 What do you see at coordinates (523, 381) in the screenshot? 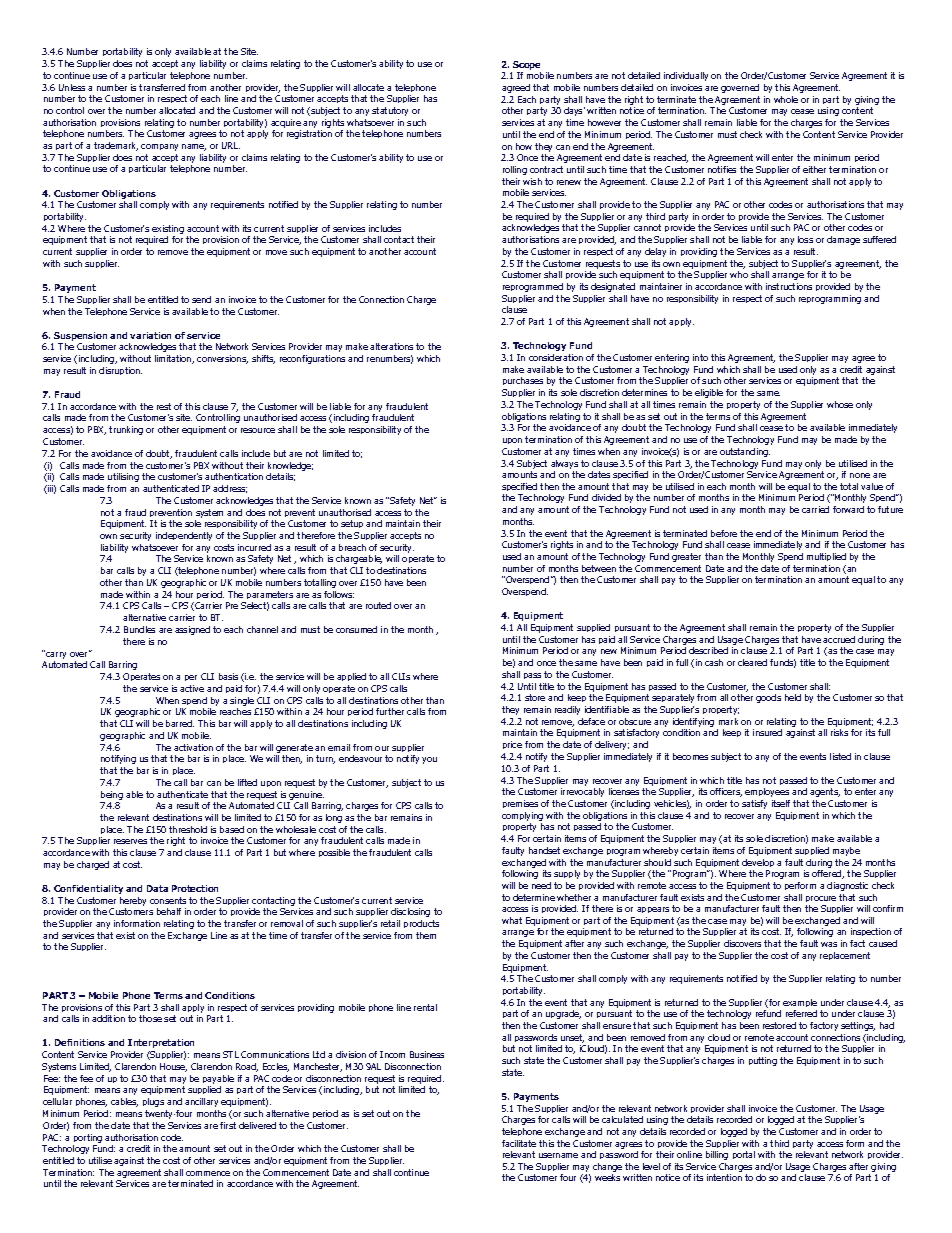
I see `purchases` at bounding box center [523, 381].
